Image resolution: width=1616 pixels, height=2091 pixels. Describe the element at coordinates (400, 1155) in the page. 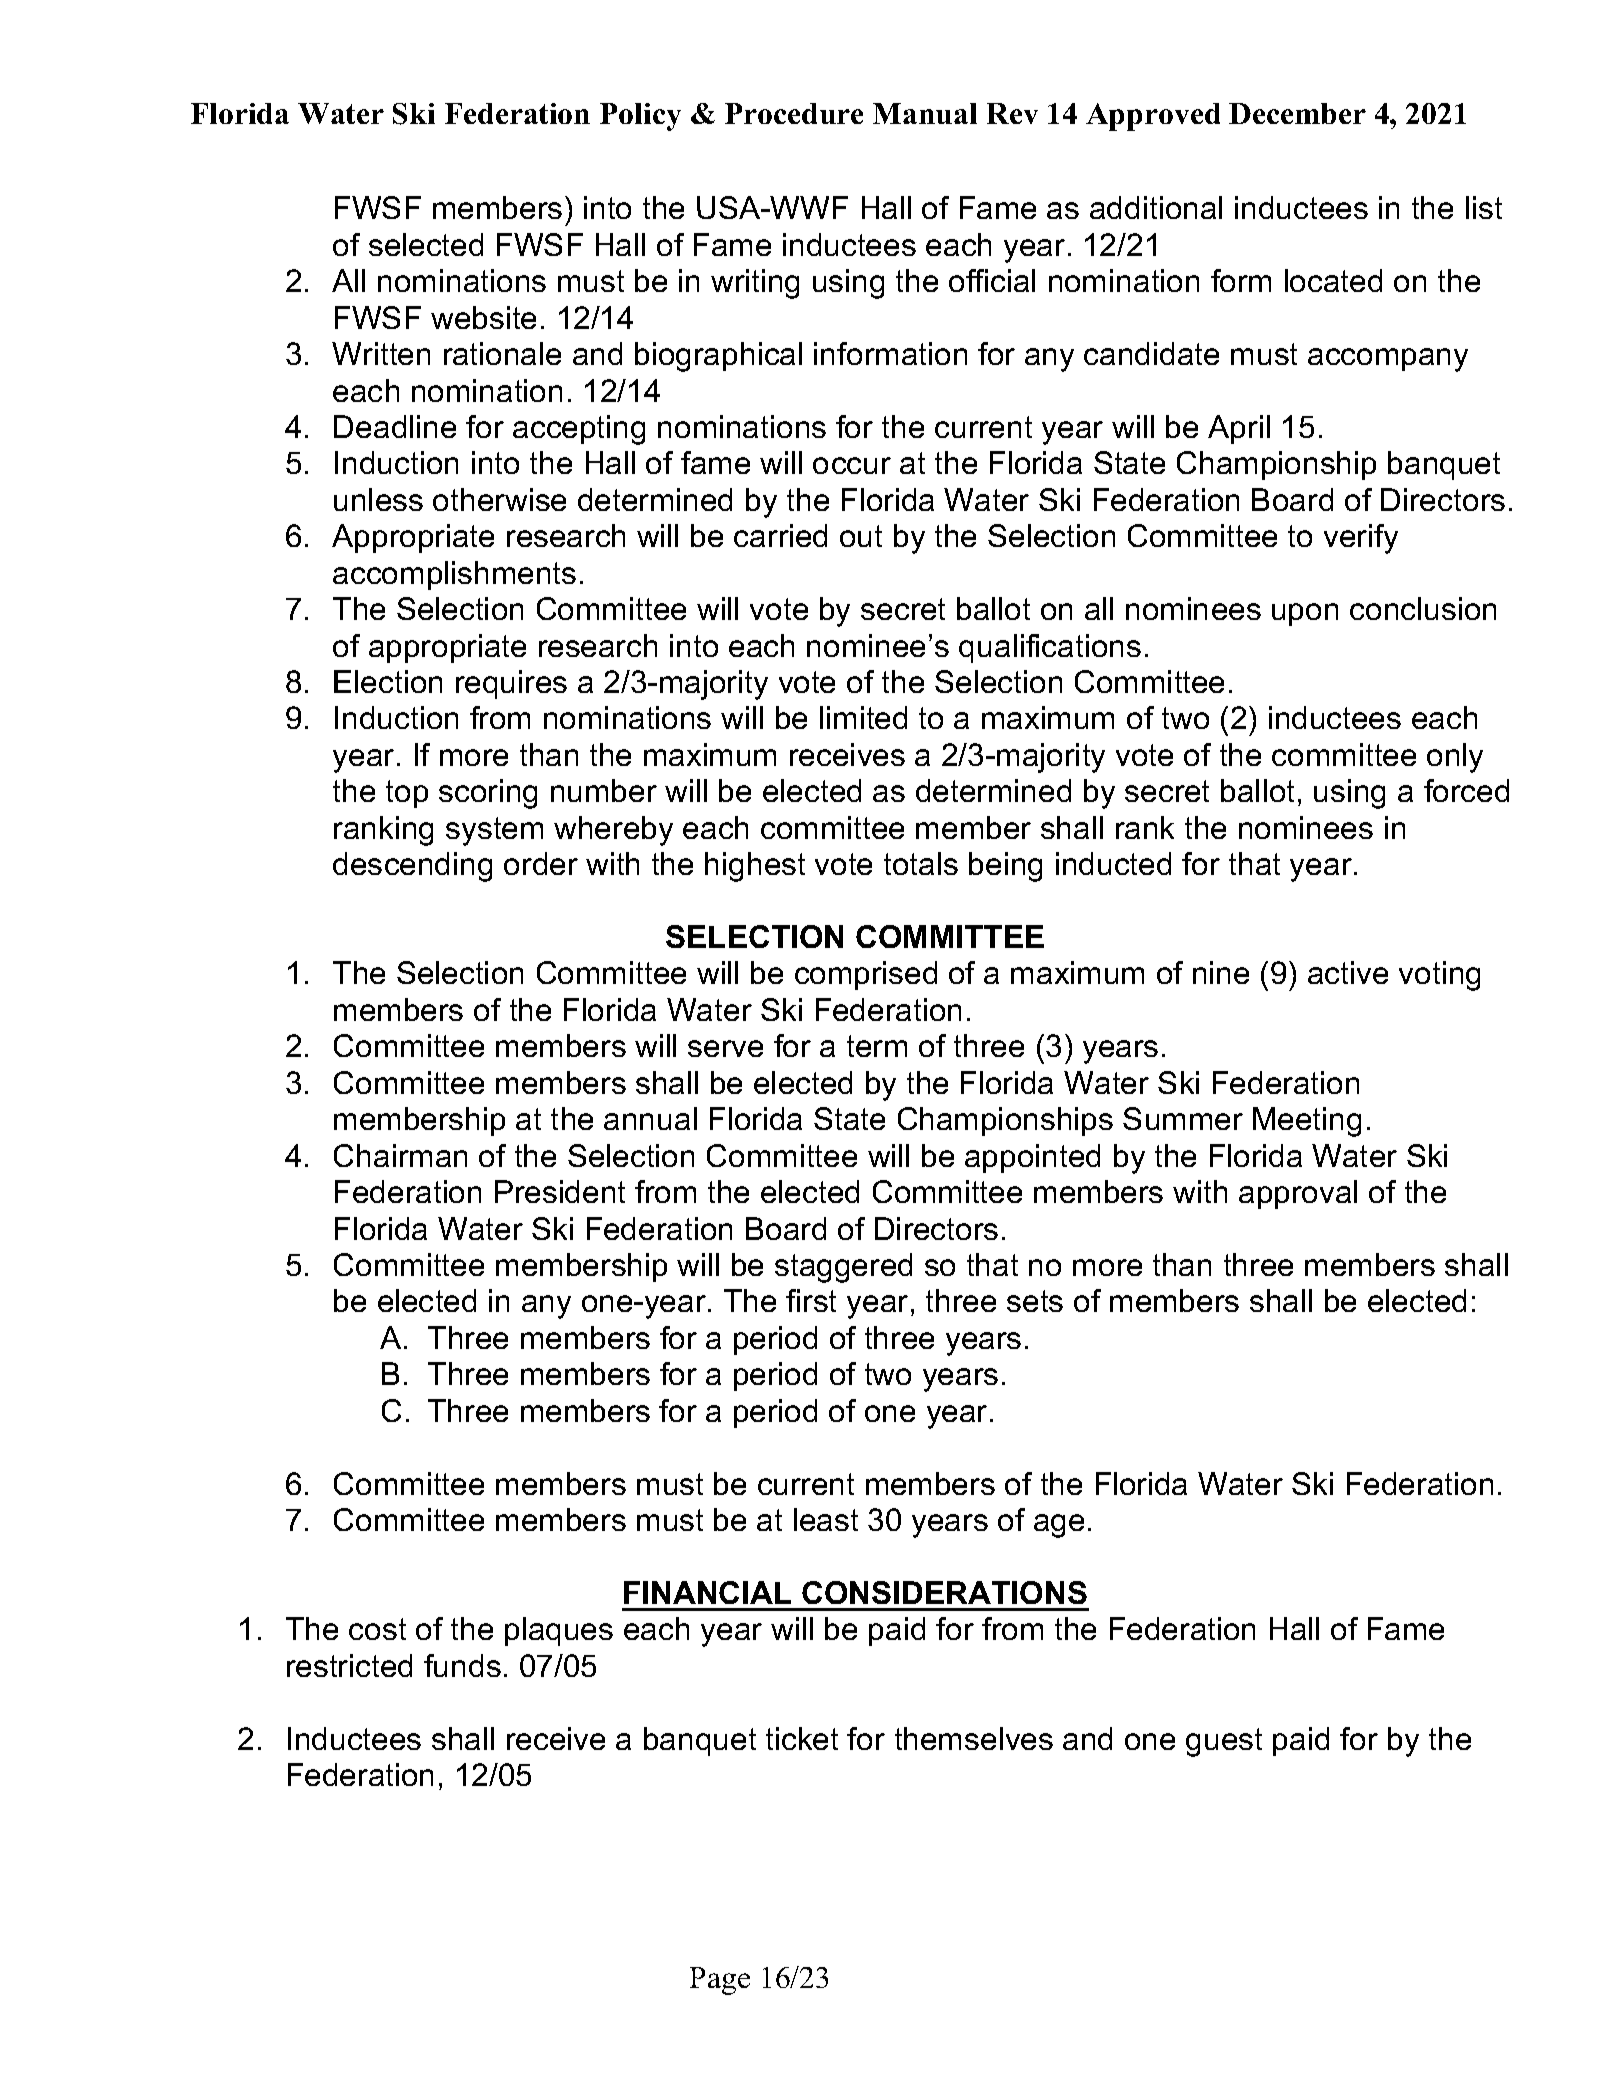

I see `Chairman` at that location.
